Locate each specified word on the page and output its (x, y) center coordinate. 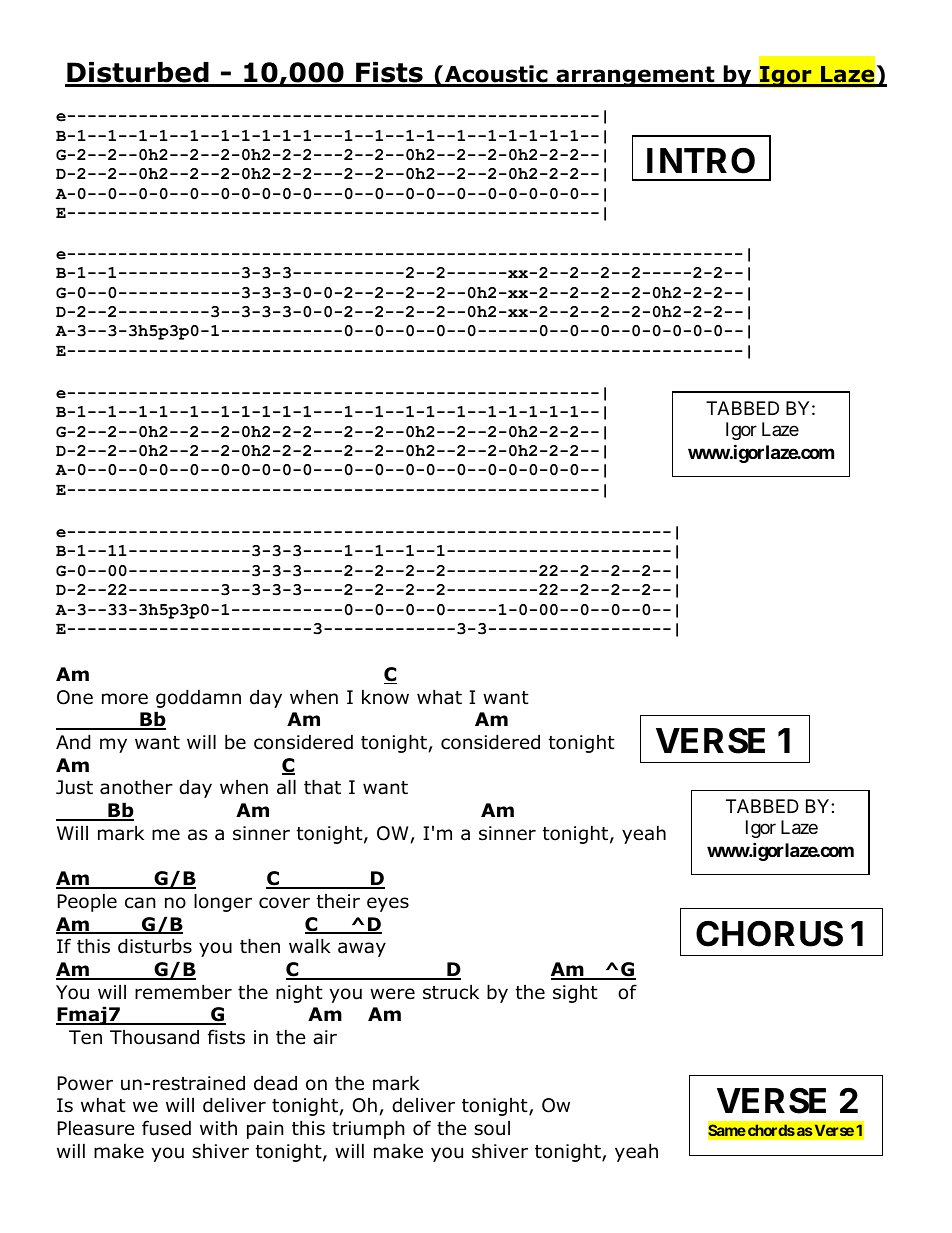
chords (771, 1130)
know (385, 697)
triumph (368, 1129)
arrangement (635, 76)
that (322, 787)
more (125, 699)
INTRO (701, 161)
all (286, 787)
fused (166, 1128)
